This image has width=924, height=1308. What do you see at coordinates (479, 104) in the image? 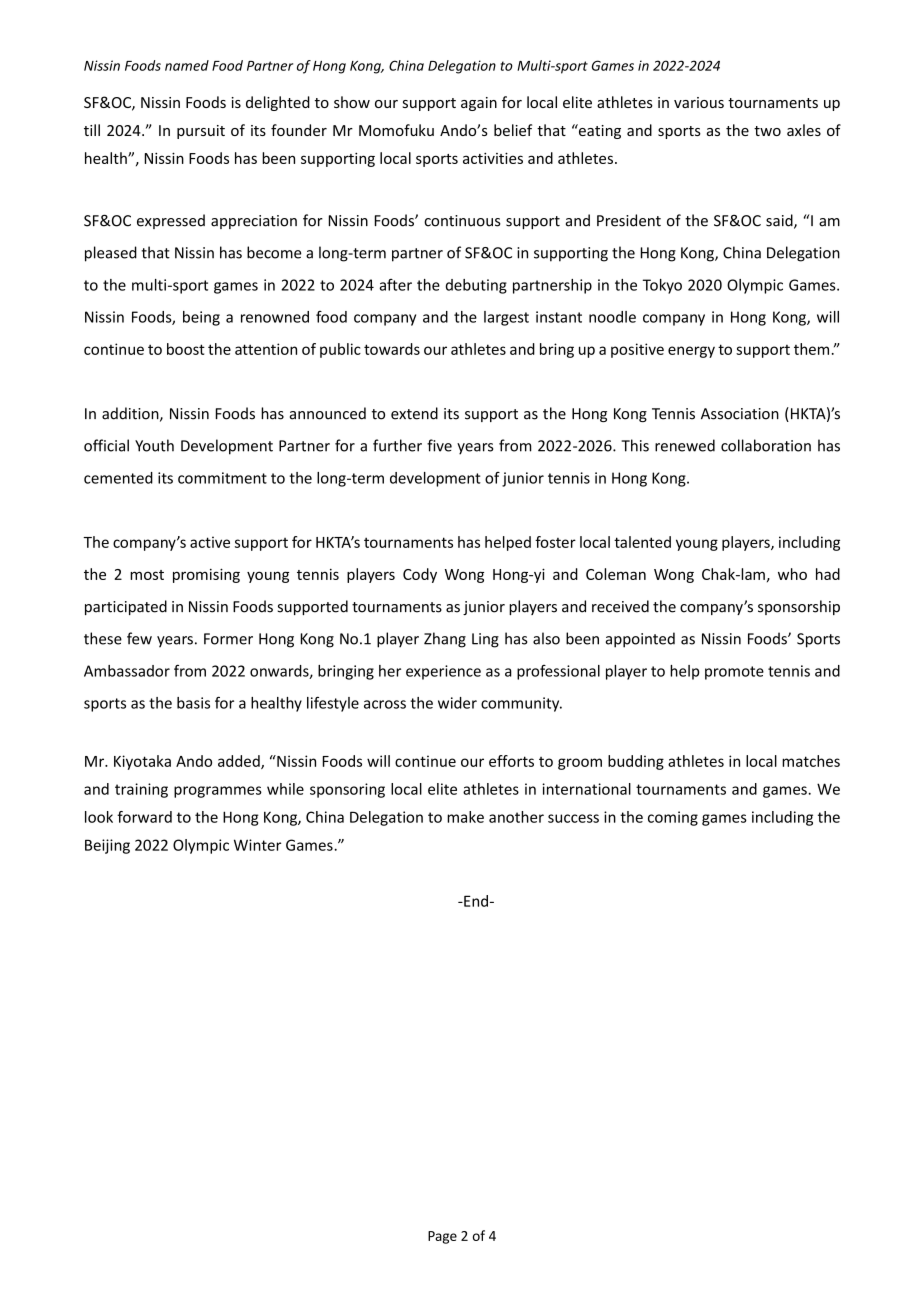
I see `again` at bounding box center [479, 104].
